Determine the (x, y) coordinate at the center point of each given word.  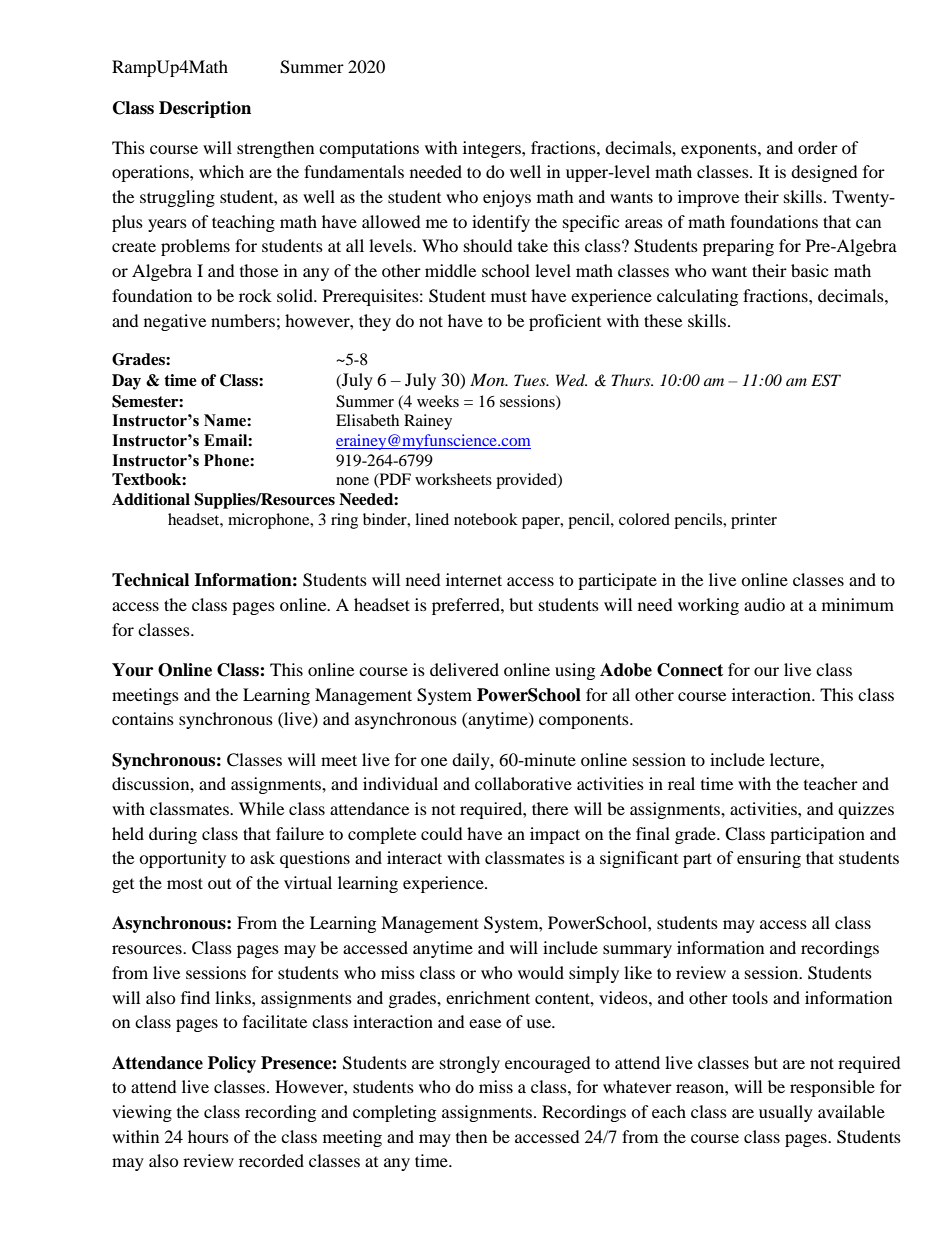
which (221, 171)
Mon (488, 379)
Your (132, 670)
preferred (467, 606)
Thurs (632, 380)
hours (208, 1136)
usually (786, 1113)
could (442, 833)
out (219, 884)
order (818, 147)
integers (493, 149)
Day (126, 382)
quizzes (866, 810)
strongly (470, 1064)
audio (764, 604)
